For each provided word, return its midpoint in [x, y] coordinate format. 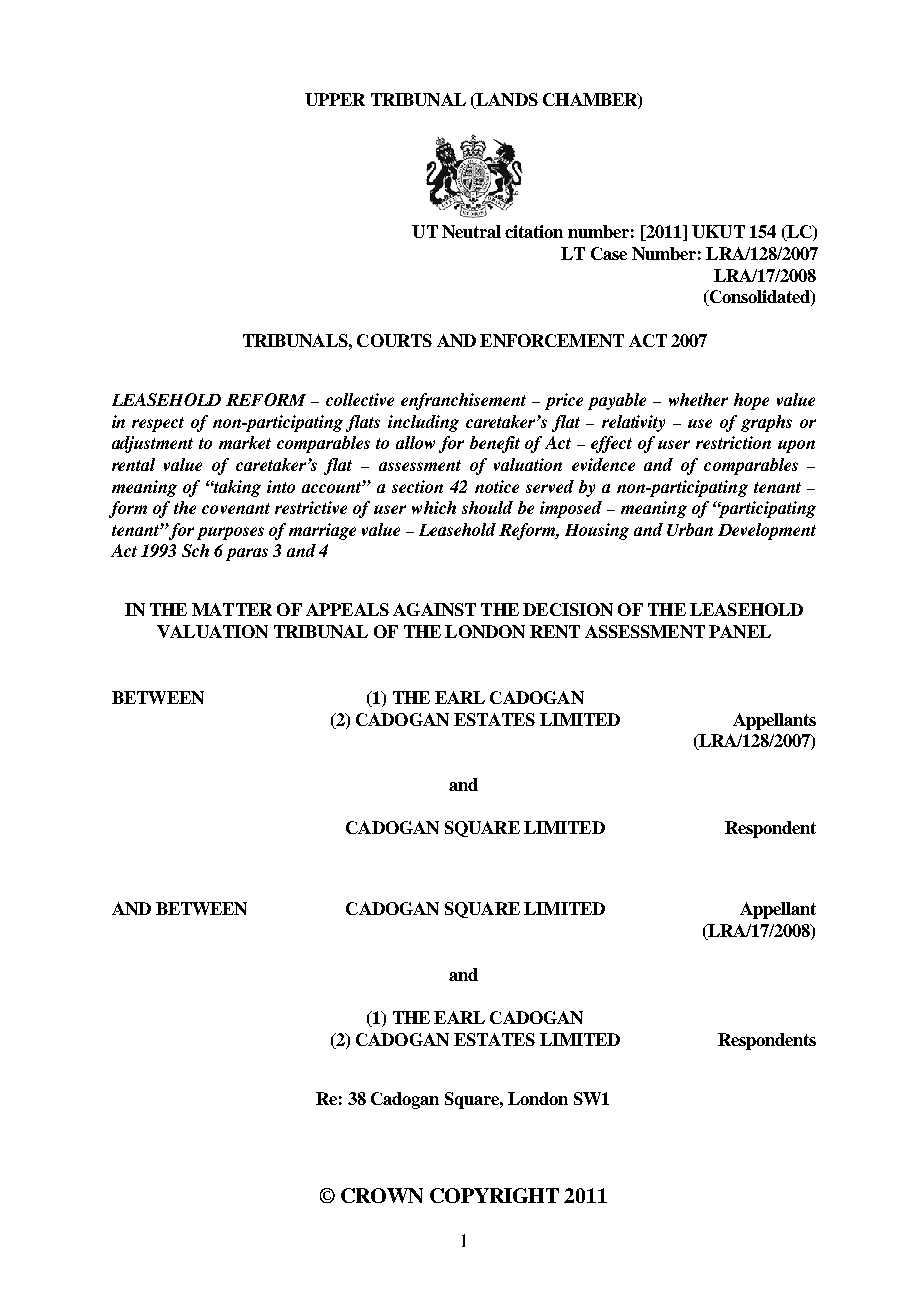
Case [609, 253]
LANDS [506, 101]
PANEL [740, 631]
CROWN [382, 1195]
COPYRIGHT [494, 1195]
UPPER [335, 99]
